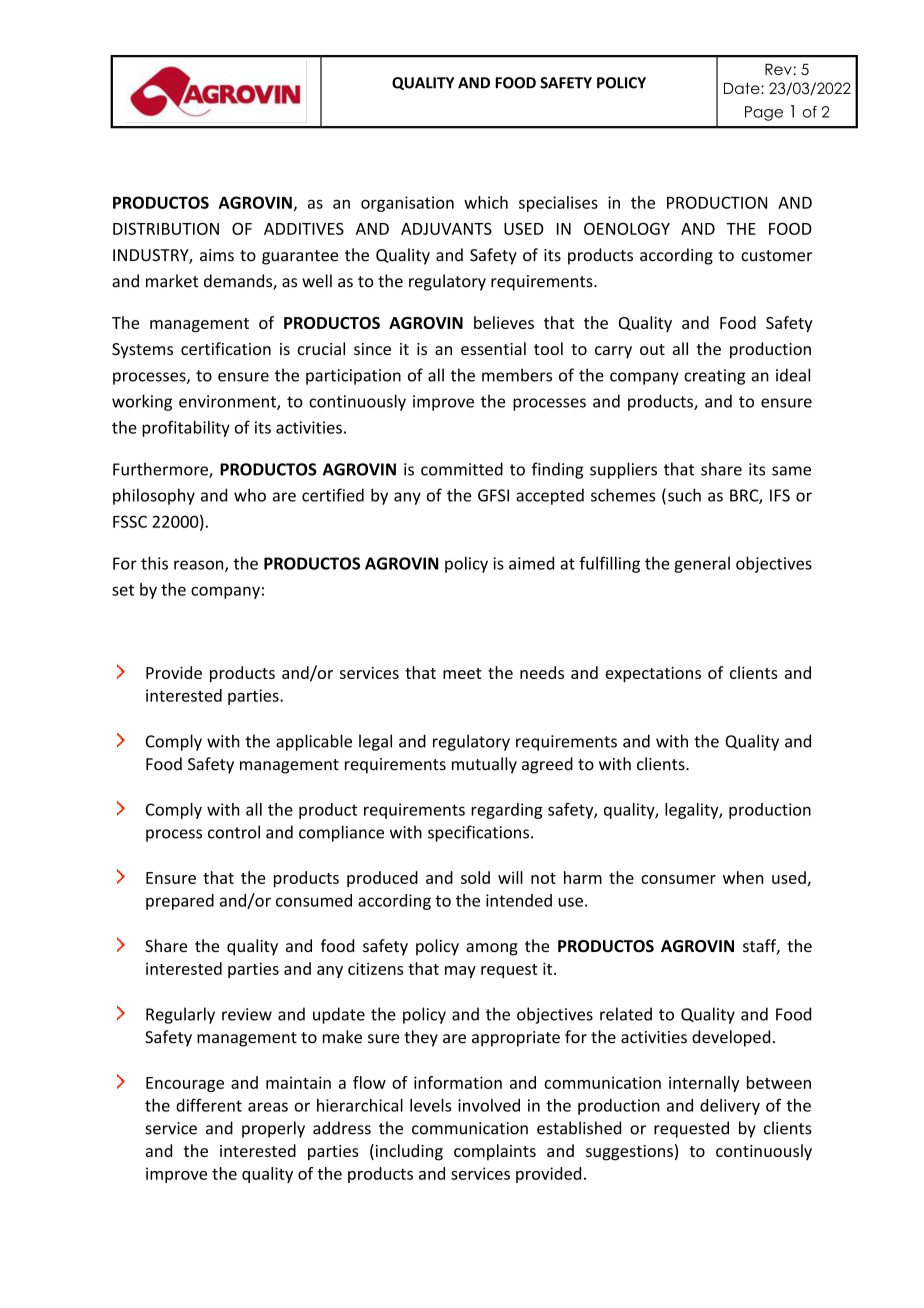 This document has height=1308, width=924. I want to click on DISTRIBUTION, so click(166, 228).
